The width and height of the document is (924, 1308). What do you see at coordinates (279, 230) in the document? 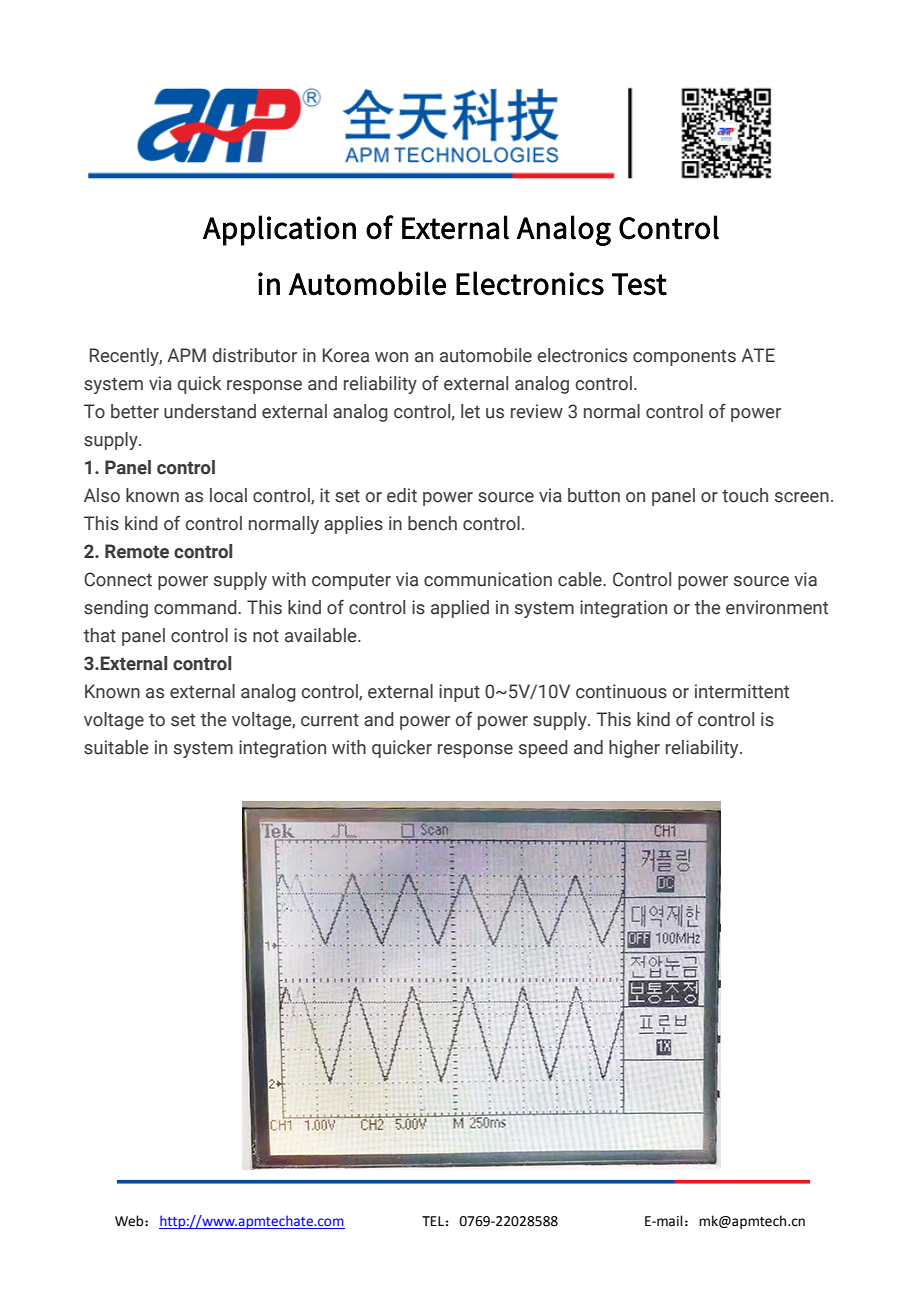
I see `Application` at bounding box center [279, 230].
